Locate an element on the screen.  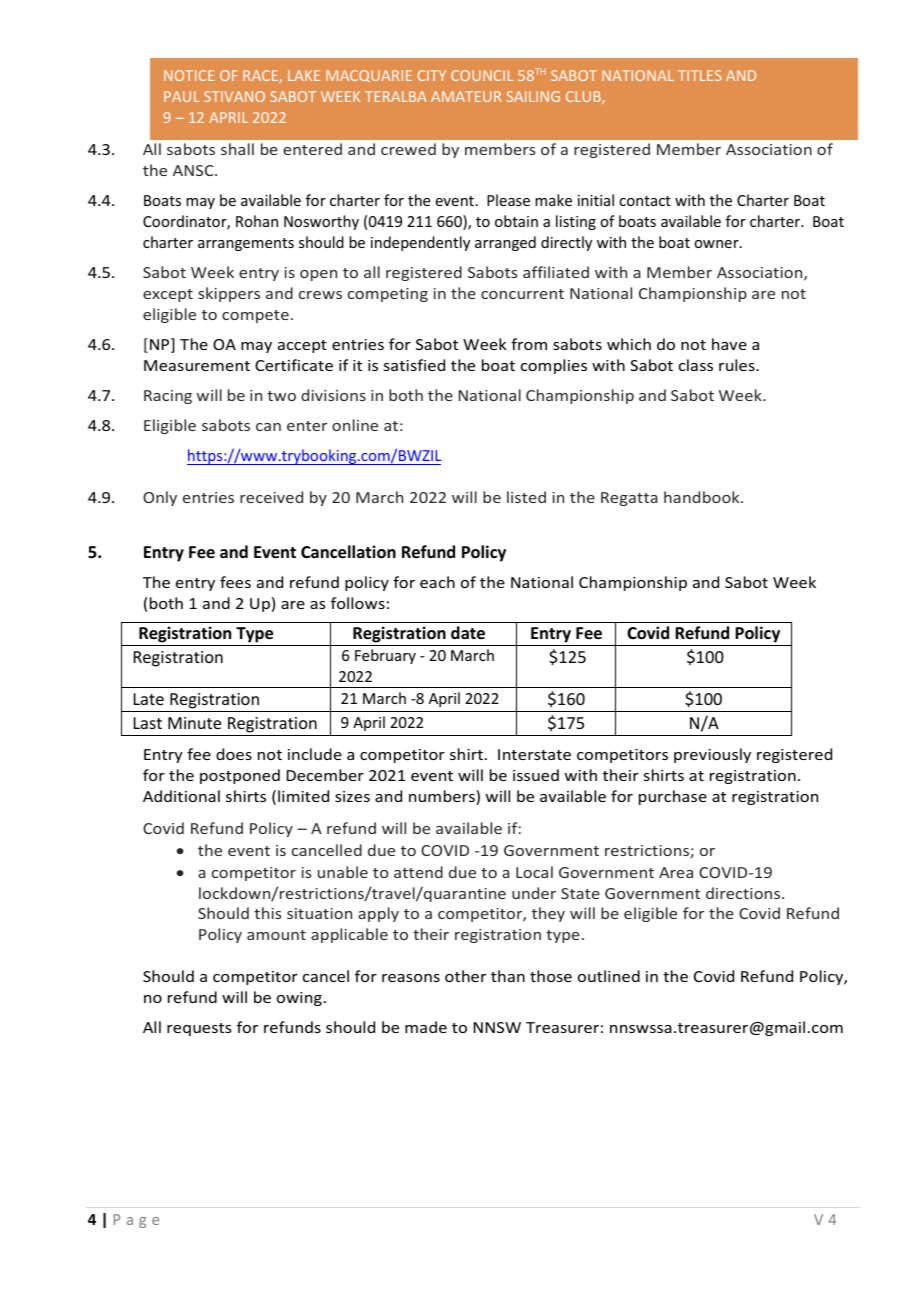
Only is located at coordinates (160, 498).
